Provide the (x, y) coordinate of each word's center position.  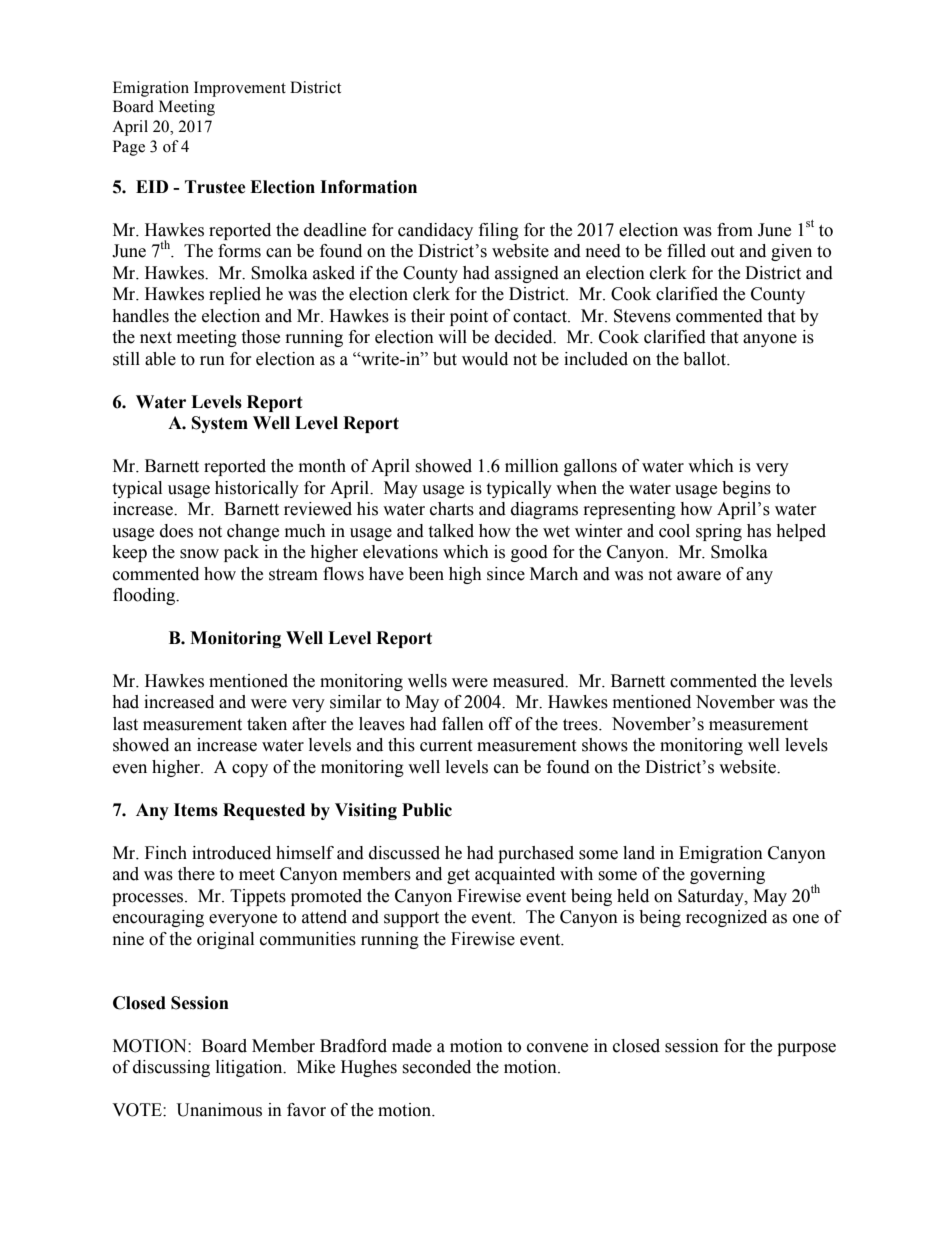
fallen (463, 724)
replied (235, 295)
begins (746, 489)
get (458, 876)
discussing (171, 1068)
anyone (770, 340)
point (469, 317)
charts (452, 509)
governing (727, 875)
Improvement (240, 89)
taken (267, 724)
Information (368, 187)
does (176, 531)
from (735, 230)
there (196, 874)
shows (605, 745)
